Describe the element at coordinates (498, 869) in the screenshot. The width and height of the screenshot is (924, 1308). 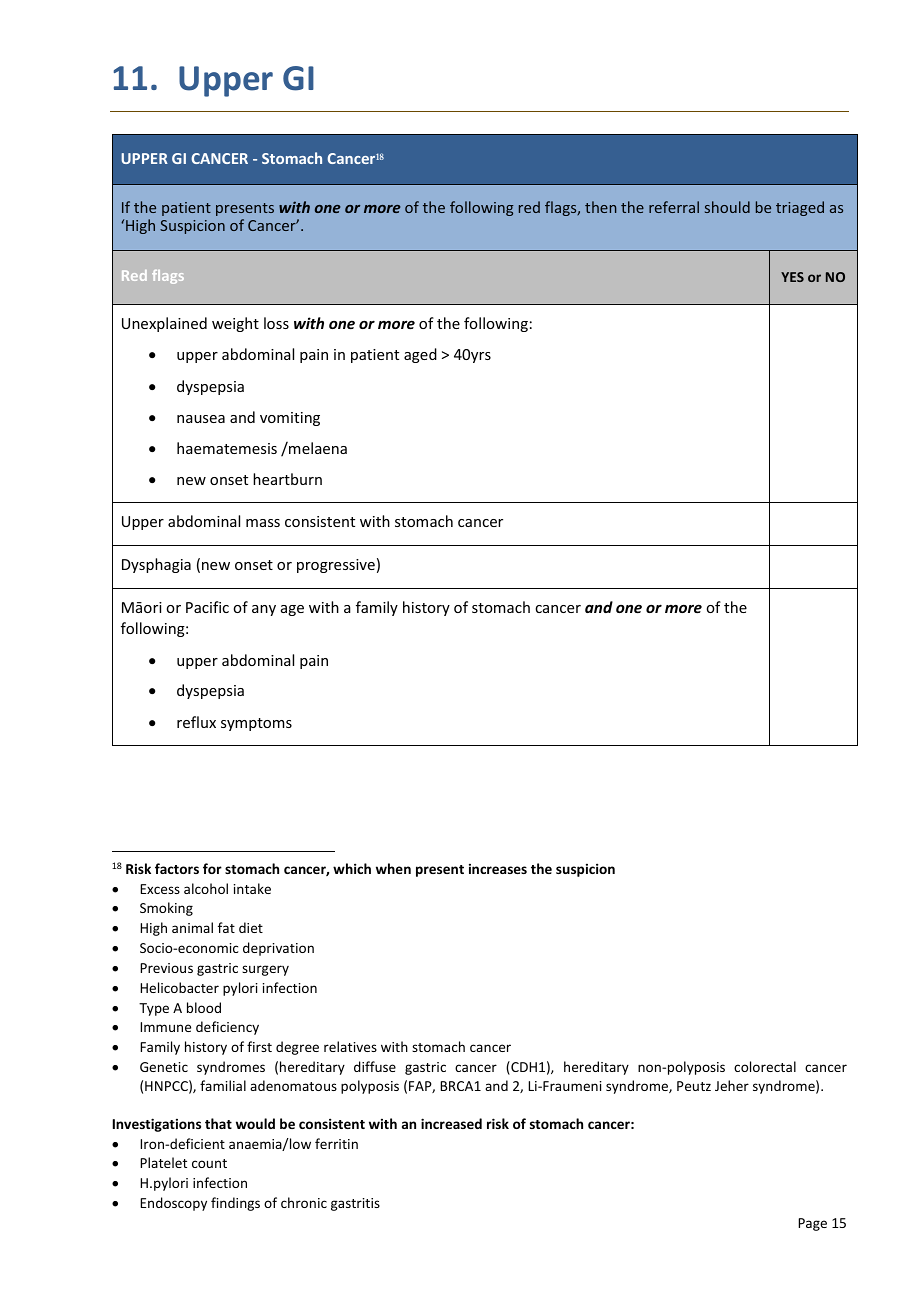
I see `increases` at that location.
